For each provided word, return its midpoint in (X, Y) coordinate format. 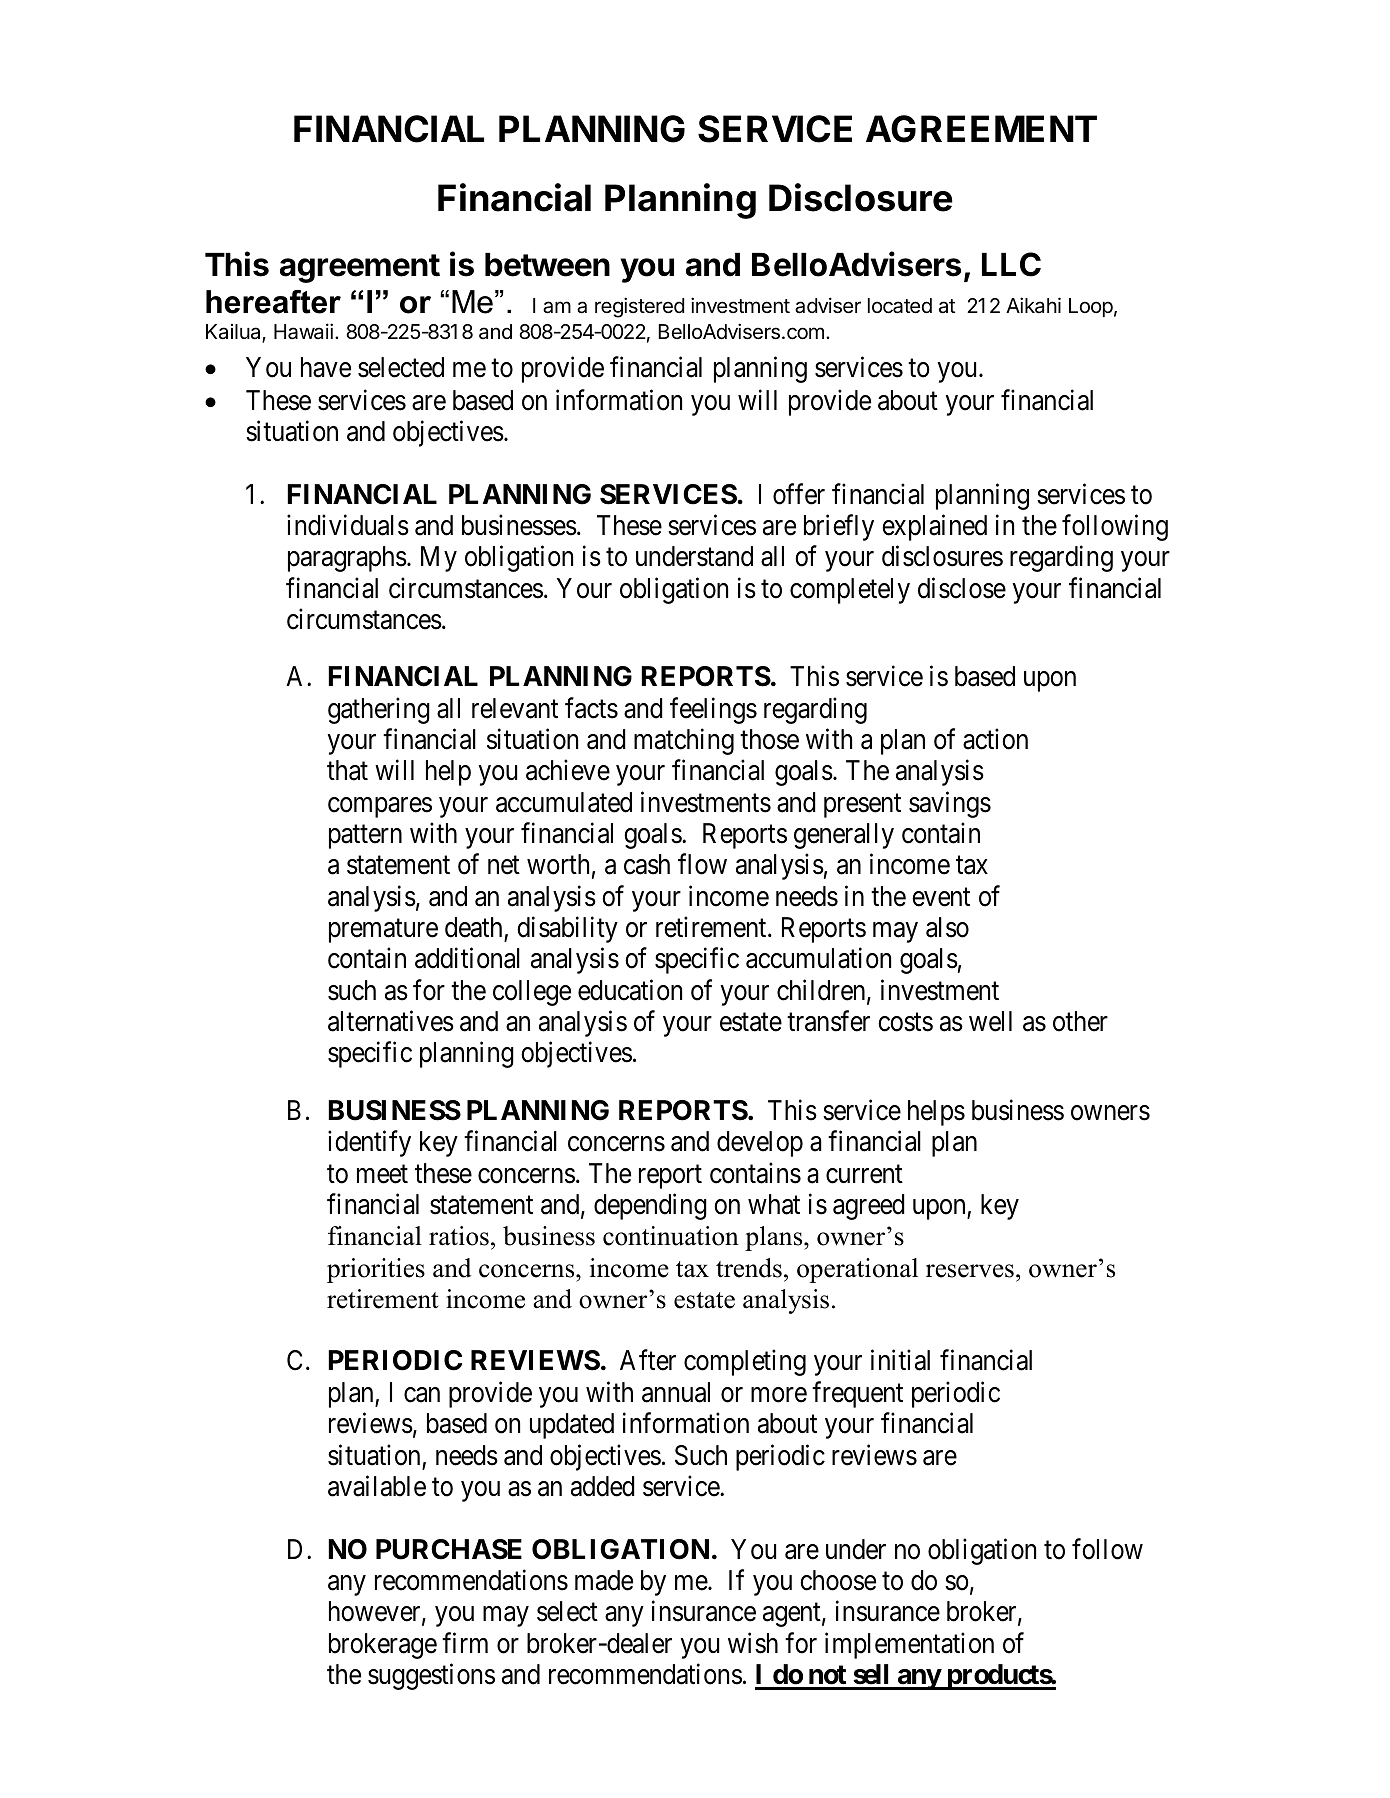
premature (383, 931)
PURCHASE (449, 1549)
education (630, 990)
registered (639, 307)
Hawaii (303, 331)
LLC (1011, 264)
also (947, 927)
